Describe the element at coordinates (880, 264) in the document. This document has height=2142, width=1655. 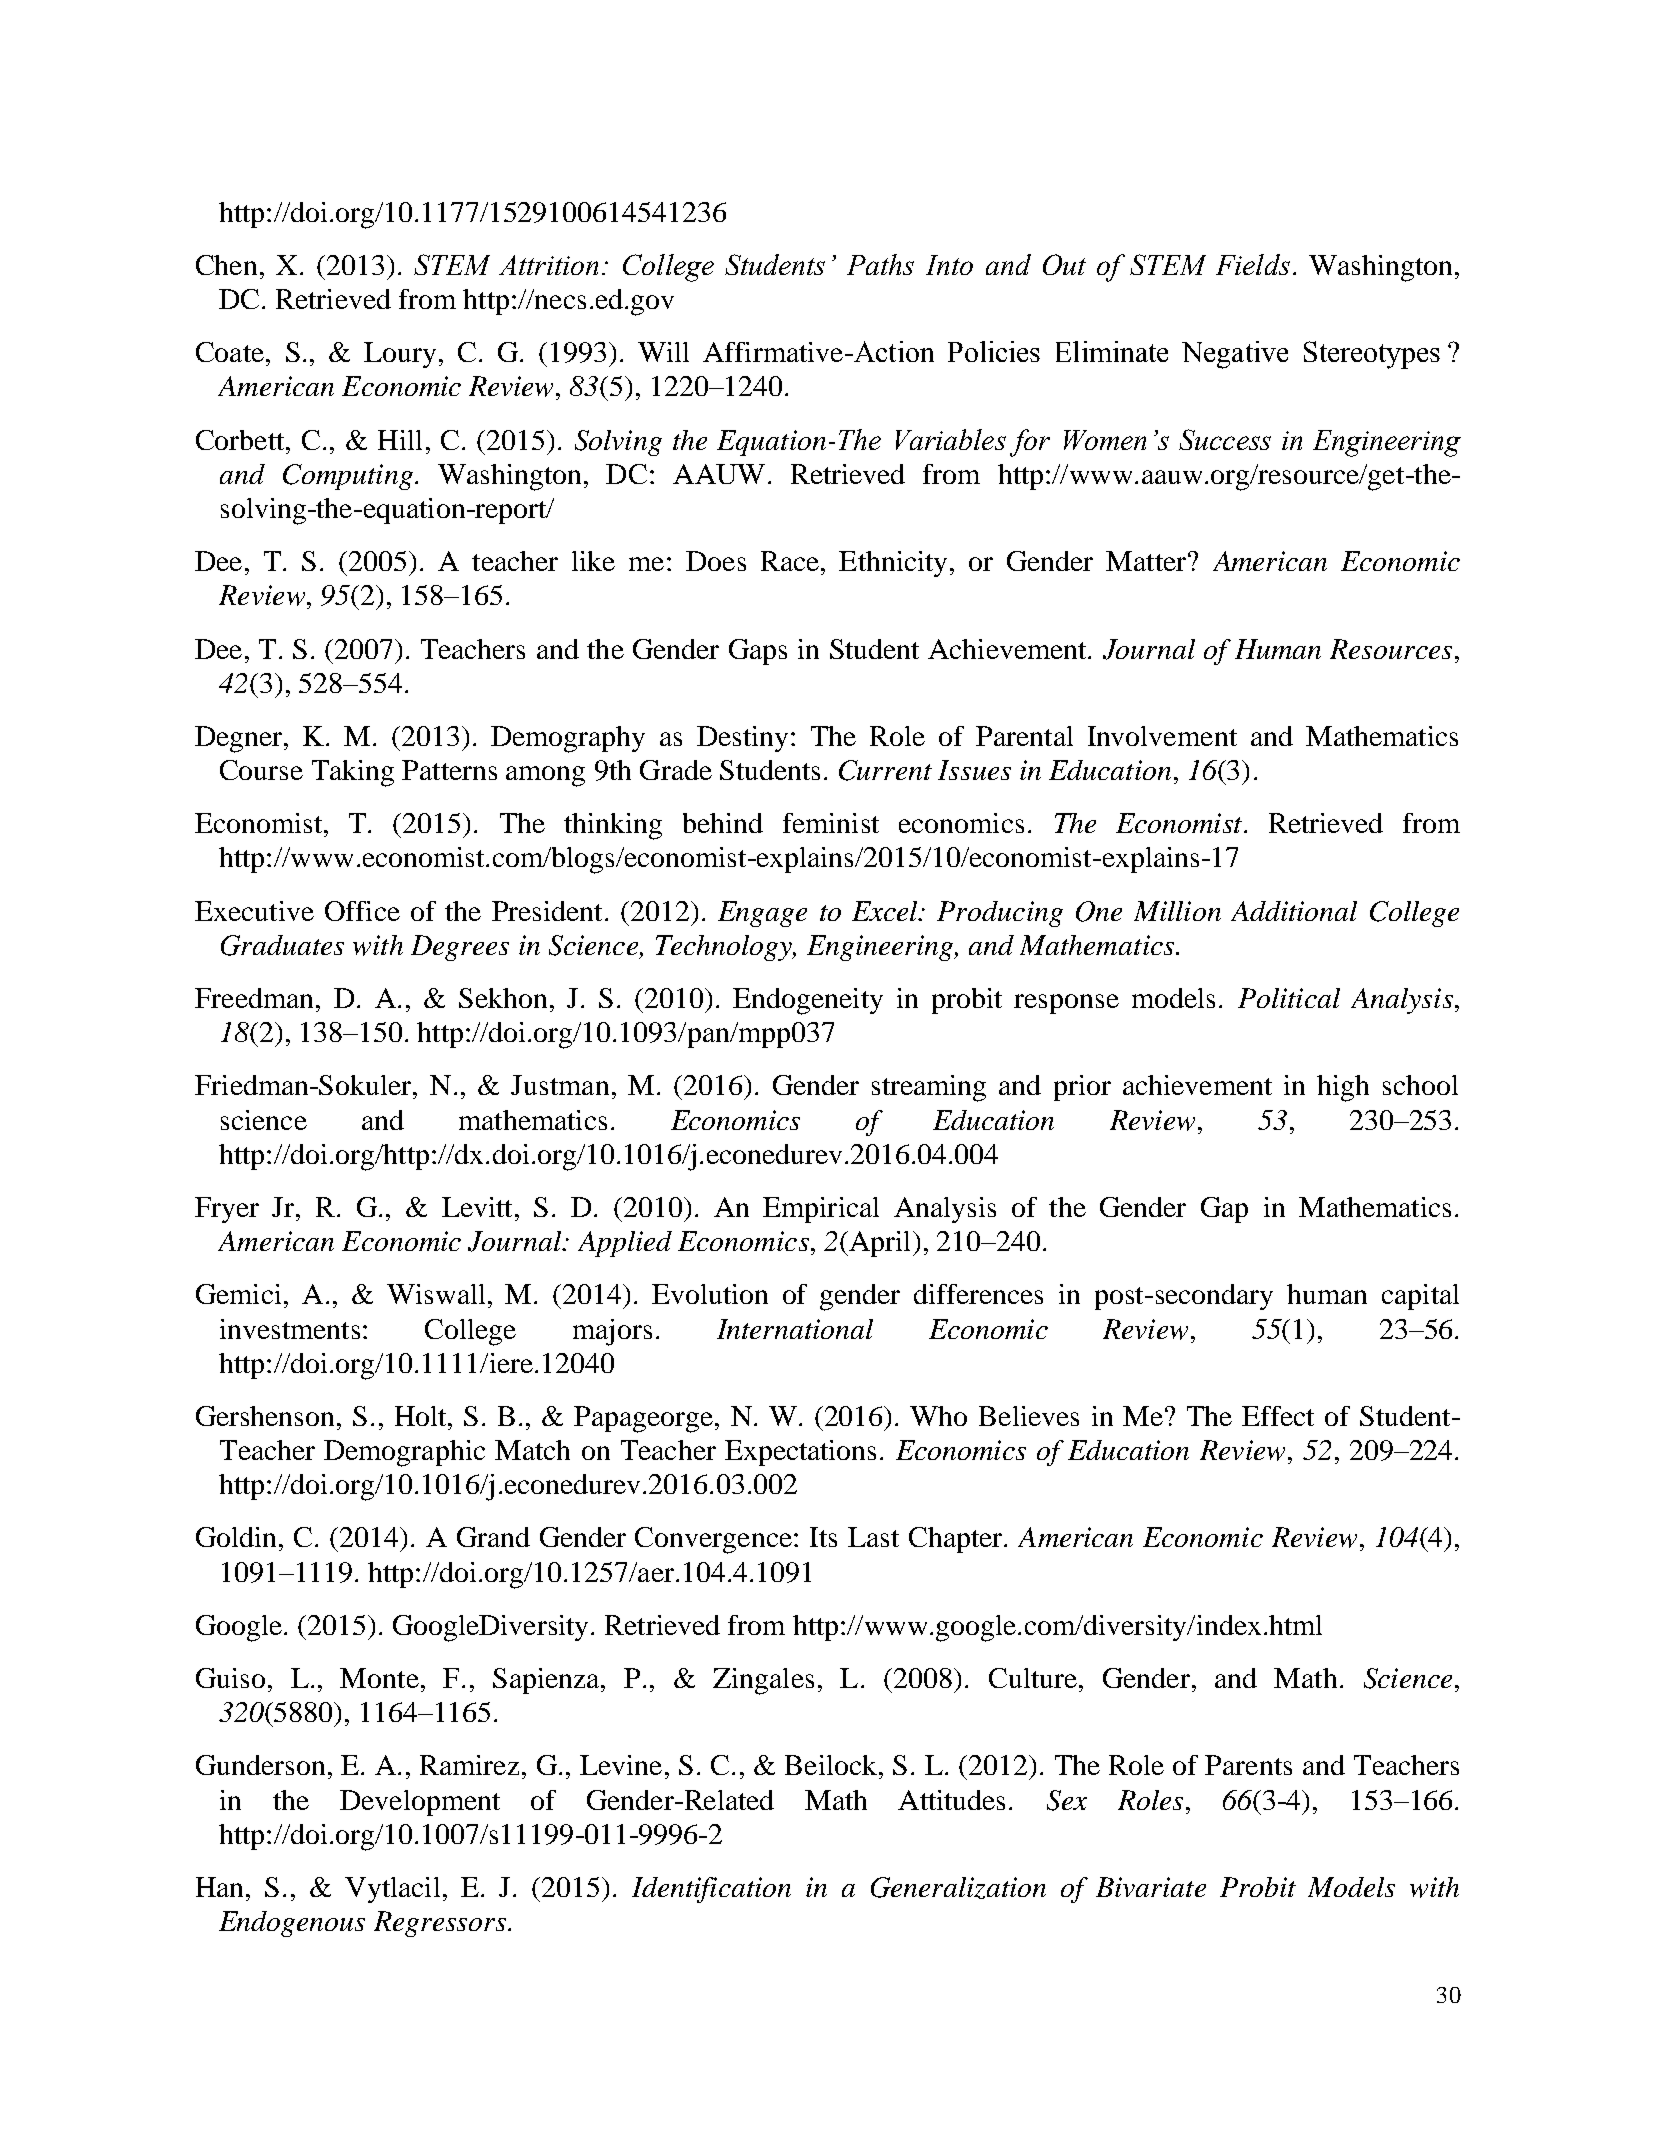
I see `Paths` at that location.
